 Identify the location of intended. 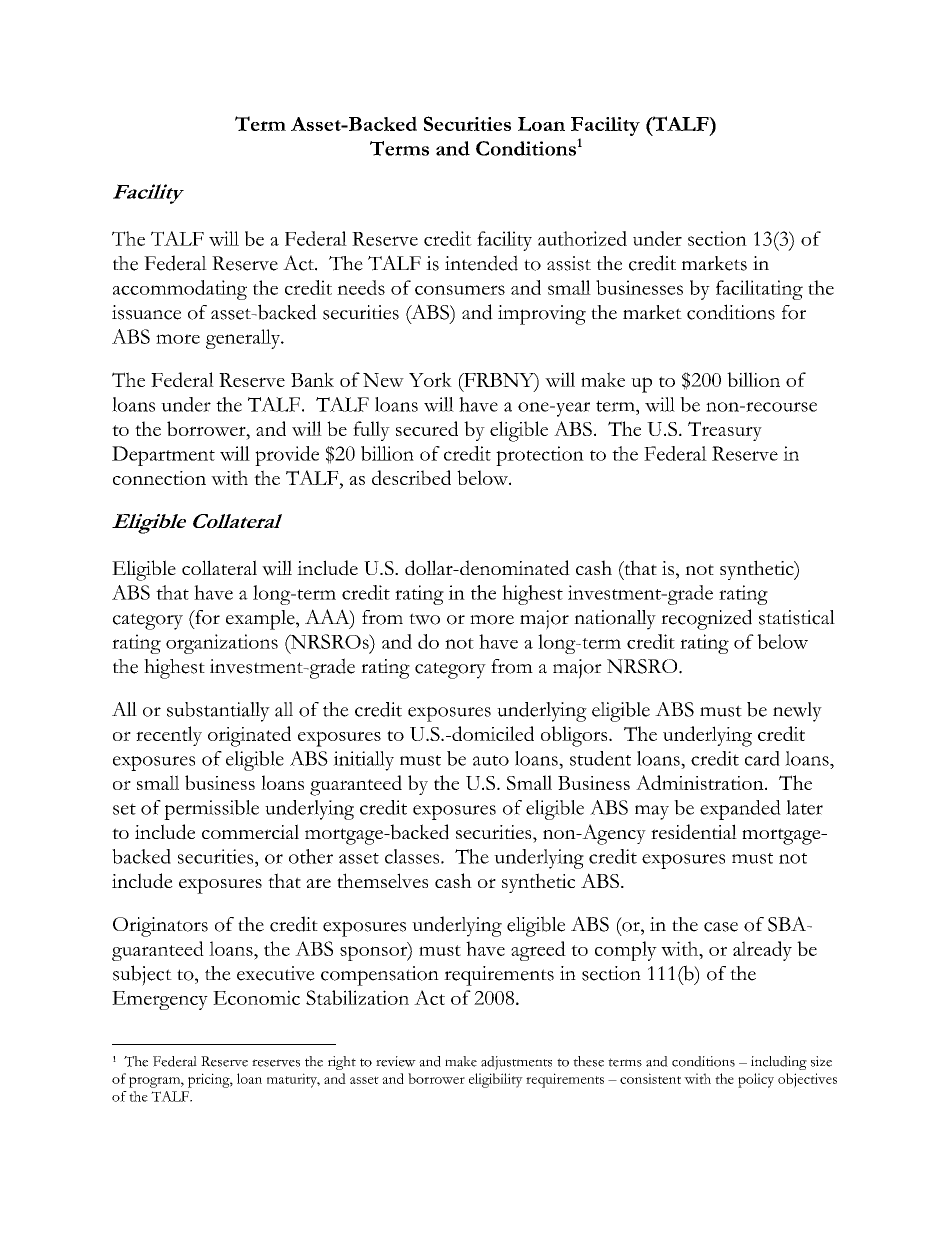
(481, 263).
